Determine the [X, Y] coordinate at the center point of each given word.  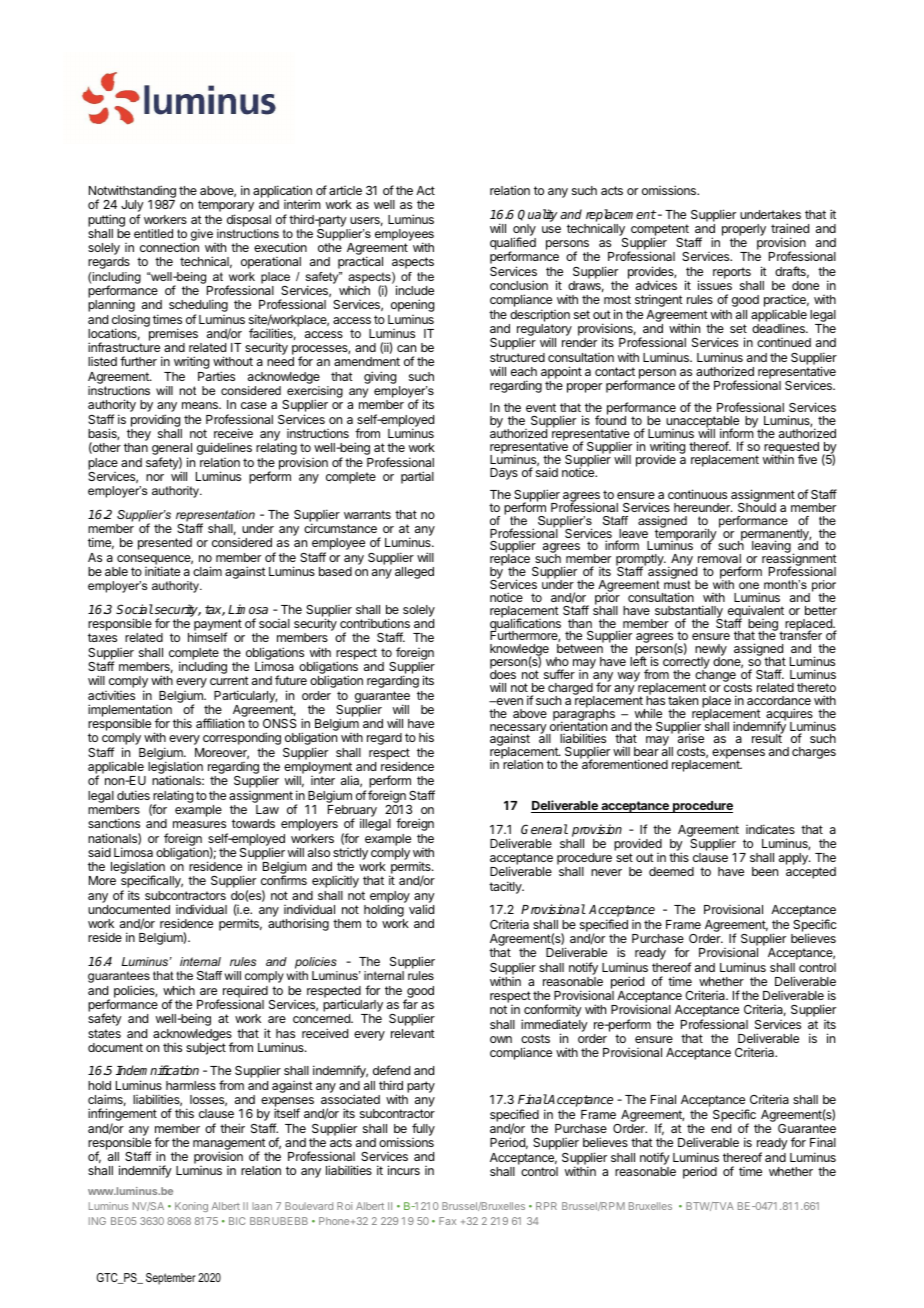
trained [790, 228]
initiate [162, 571]
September [171, 1279]
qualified [513, 245]
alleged [414, 573]
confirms [284, 880]
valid [421, 909]
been [765, 871]
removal [719, 558]
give [202, 235]
